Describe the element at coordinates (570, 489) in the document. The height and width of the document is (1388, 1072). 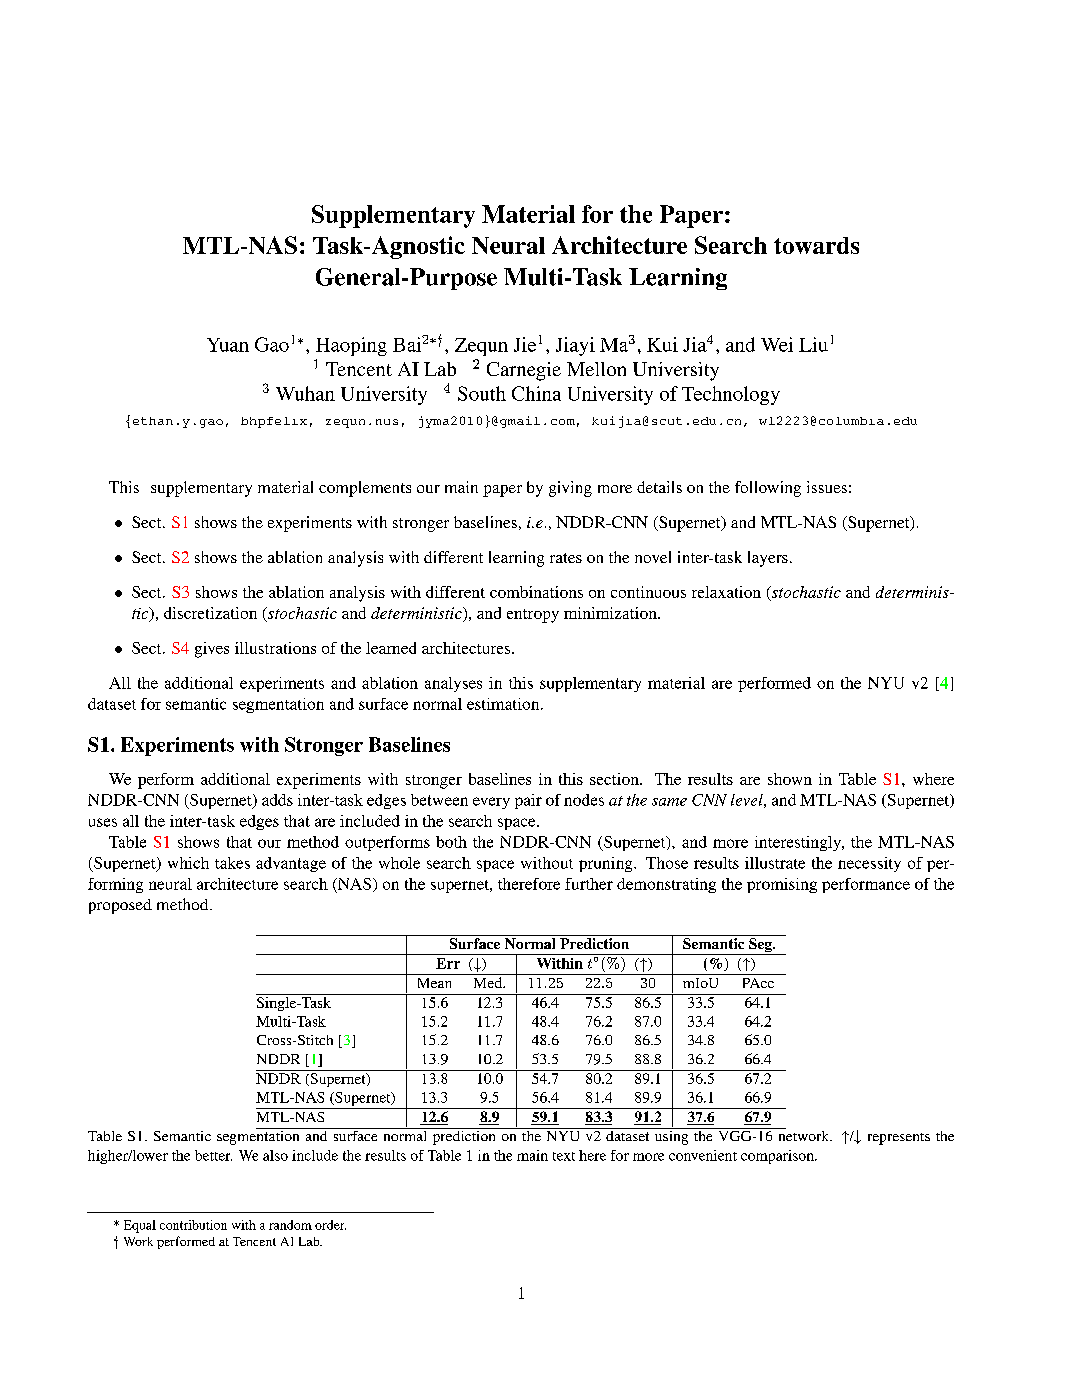
I see `giving` at that location.
